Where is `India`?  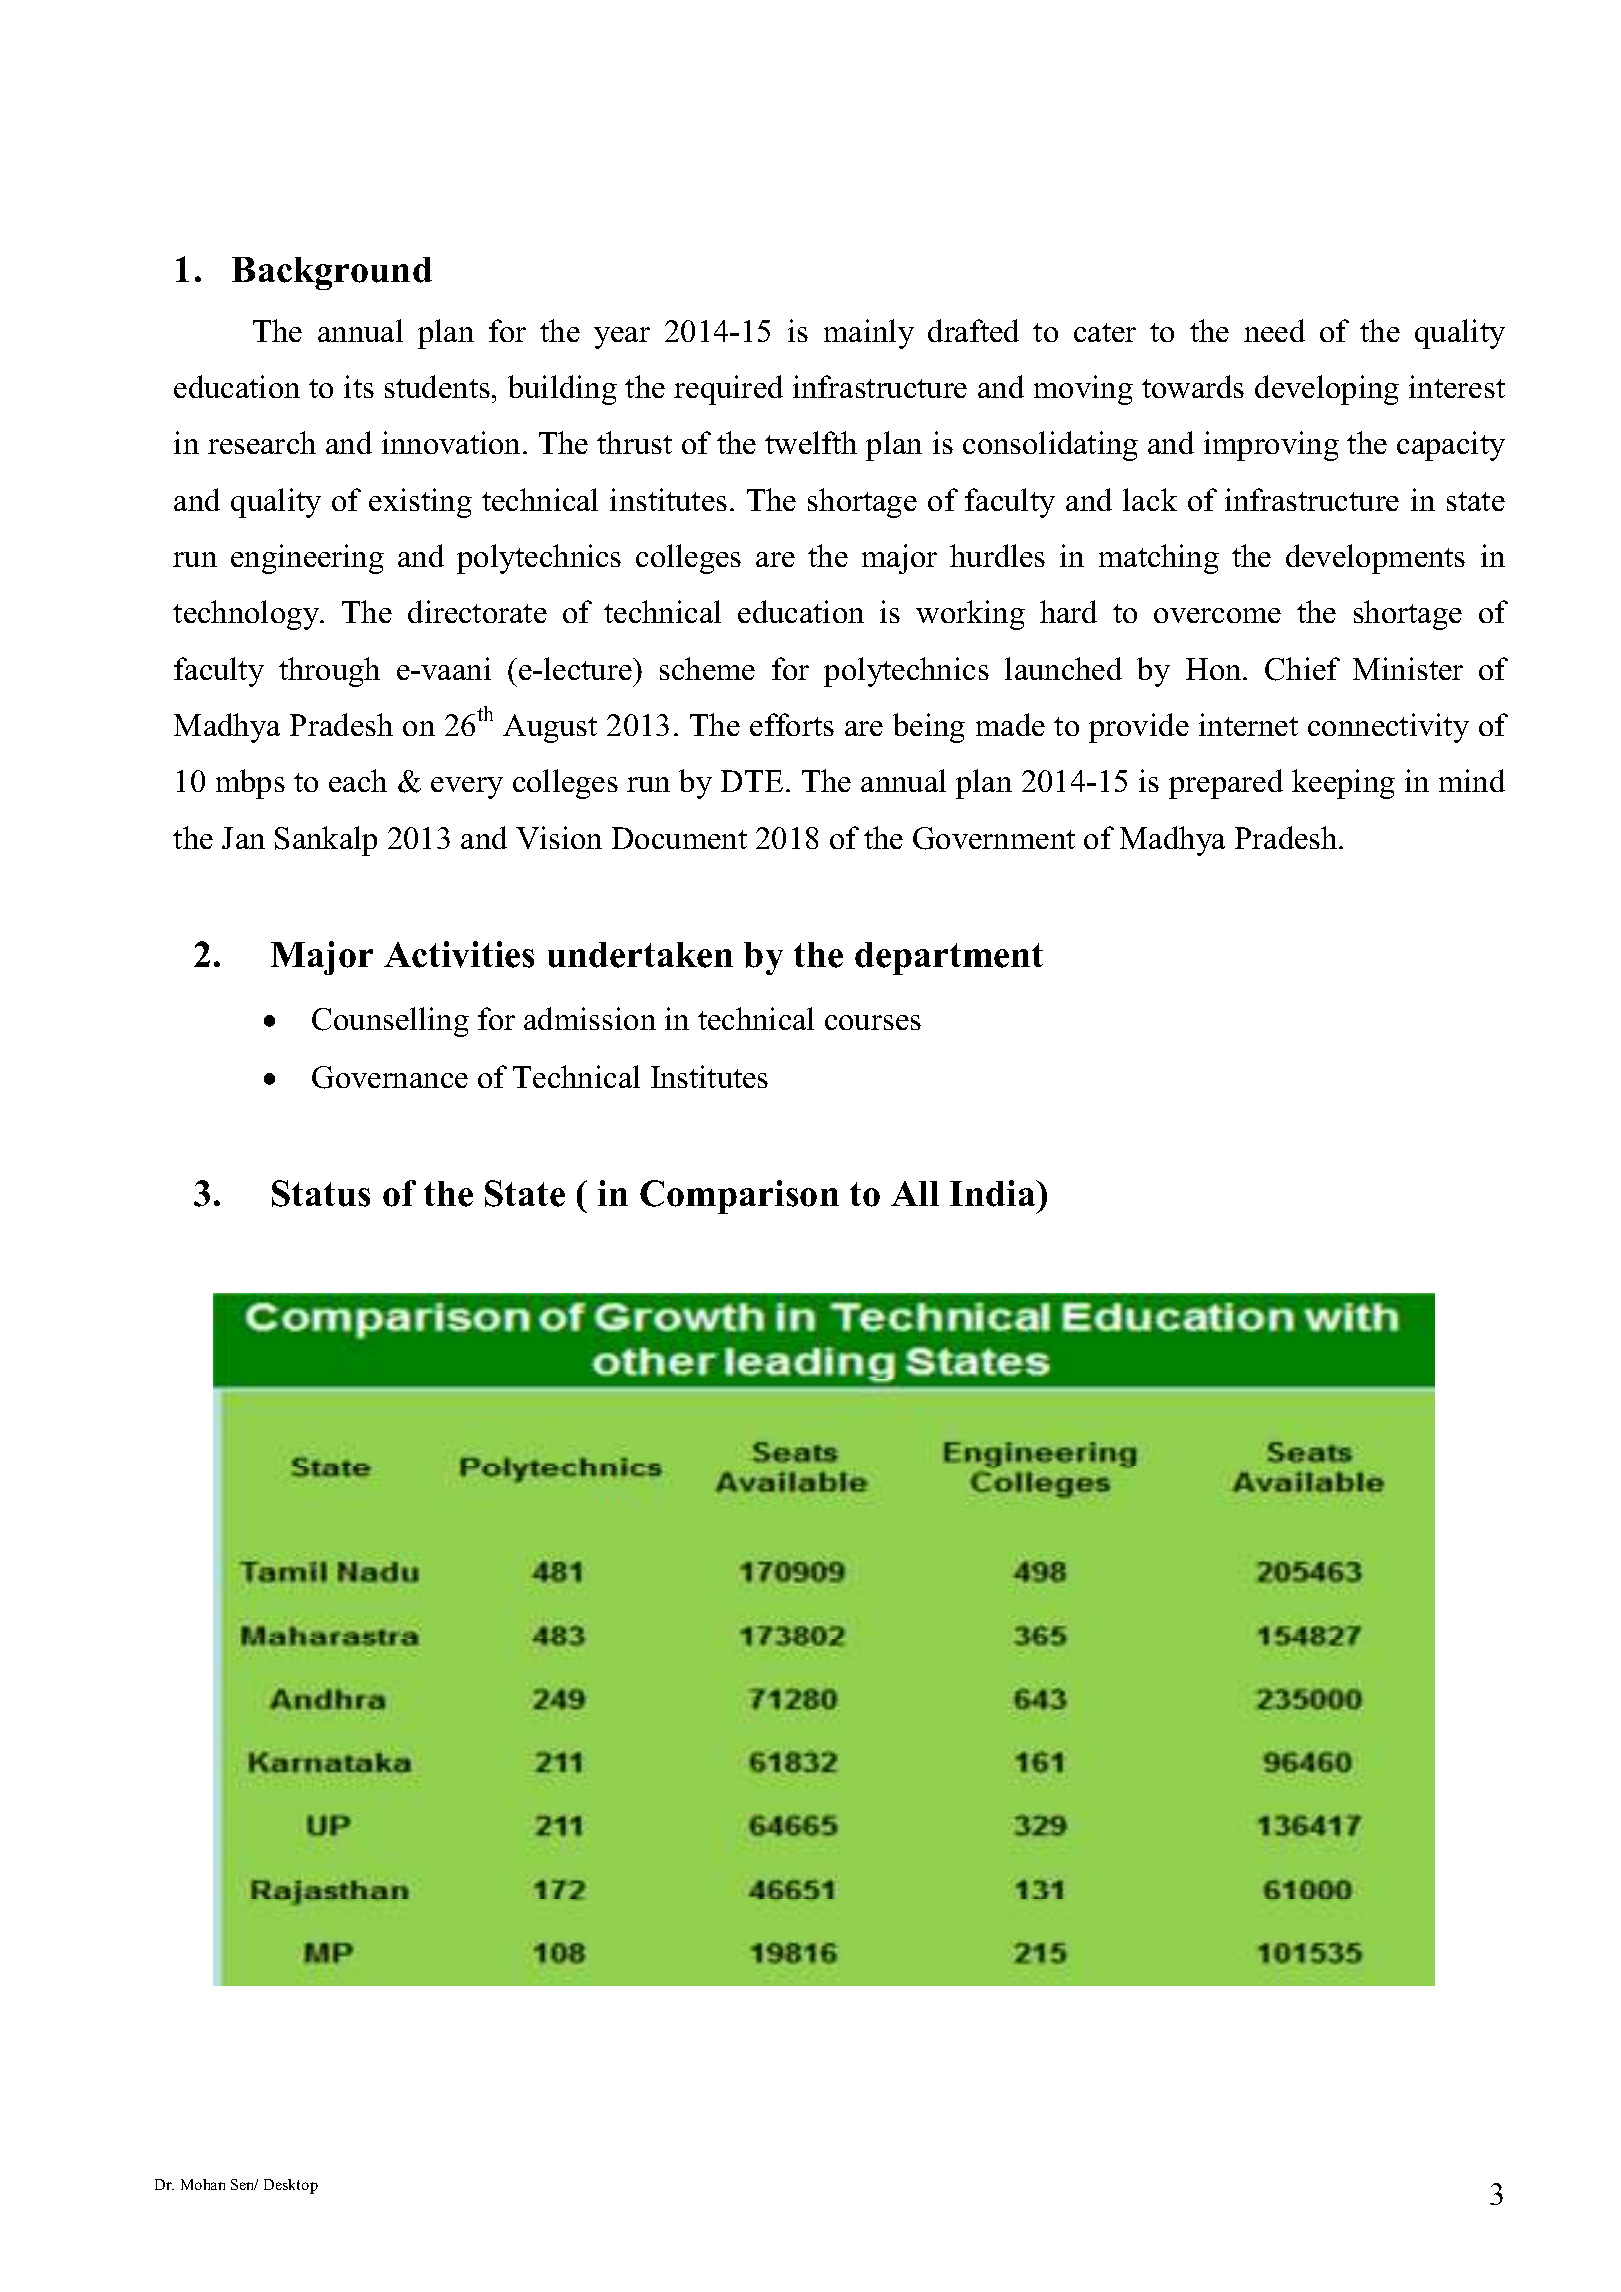 India is located at coordinates (994, 1193).
